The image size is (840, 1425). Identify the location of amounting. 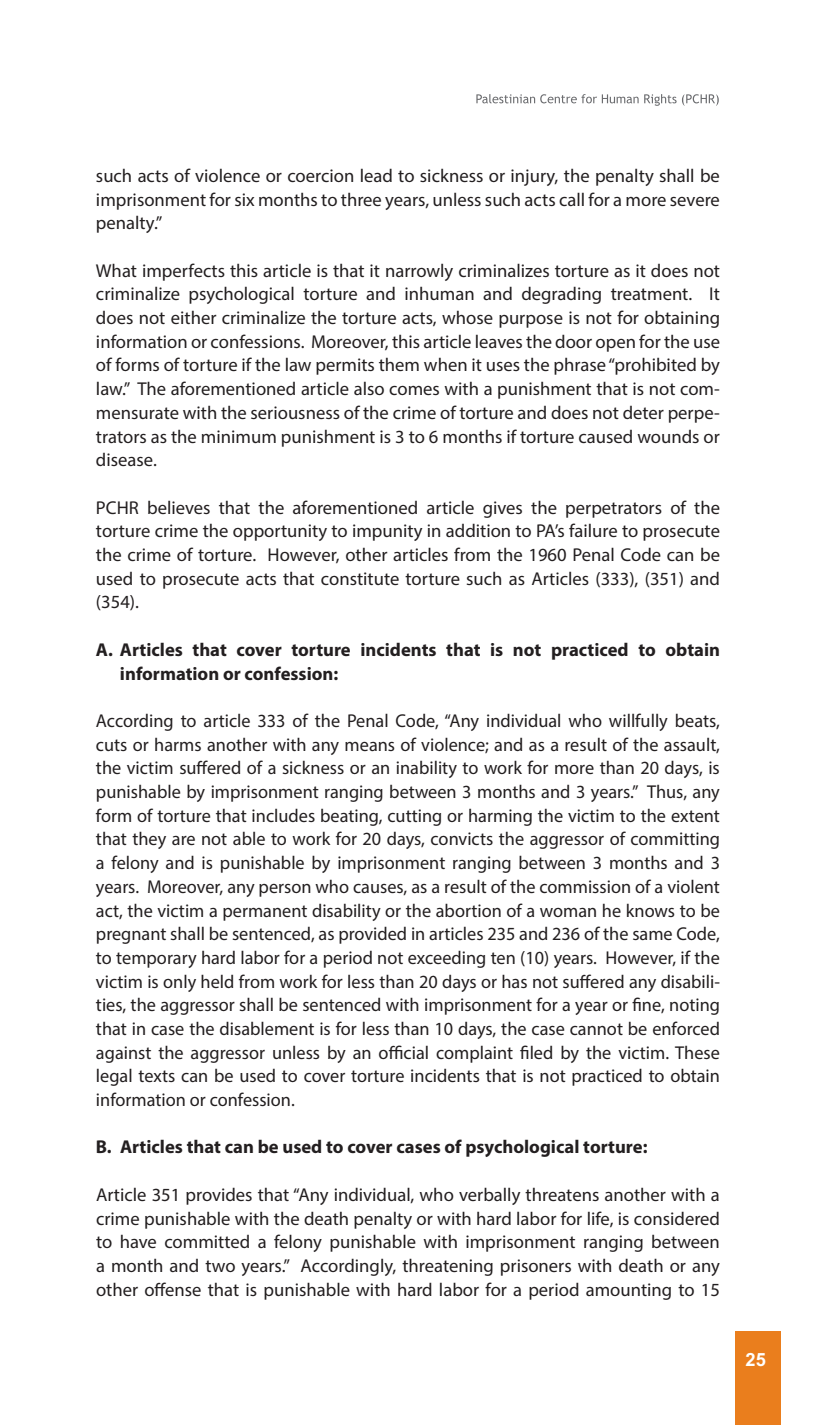
(628, 1291).
